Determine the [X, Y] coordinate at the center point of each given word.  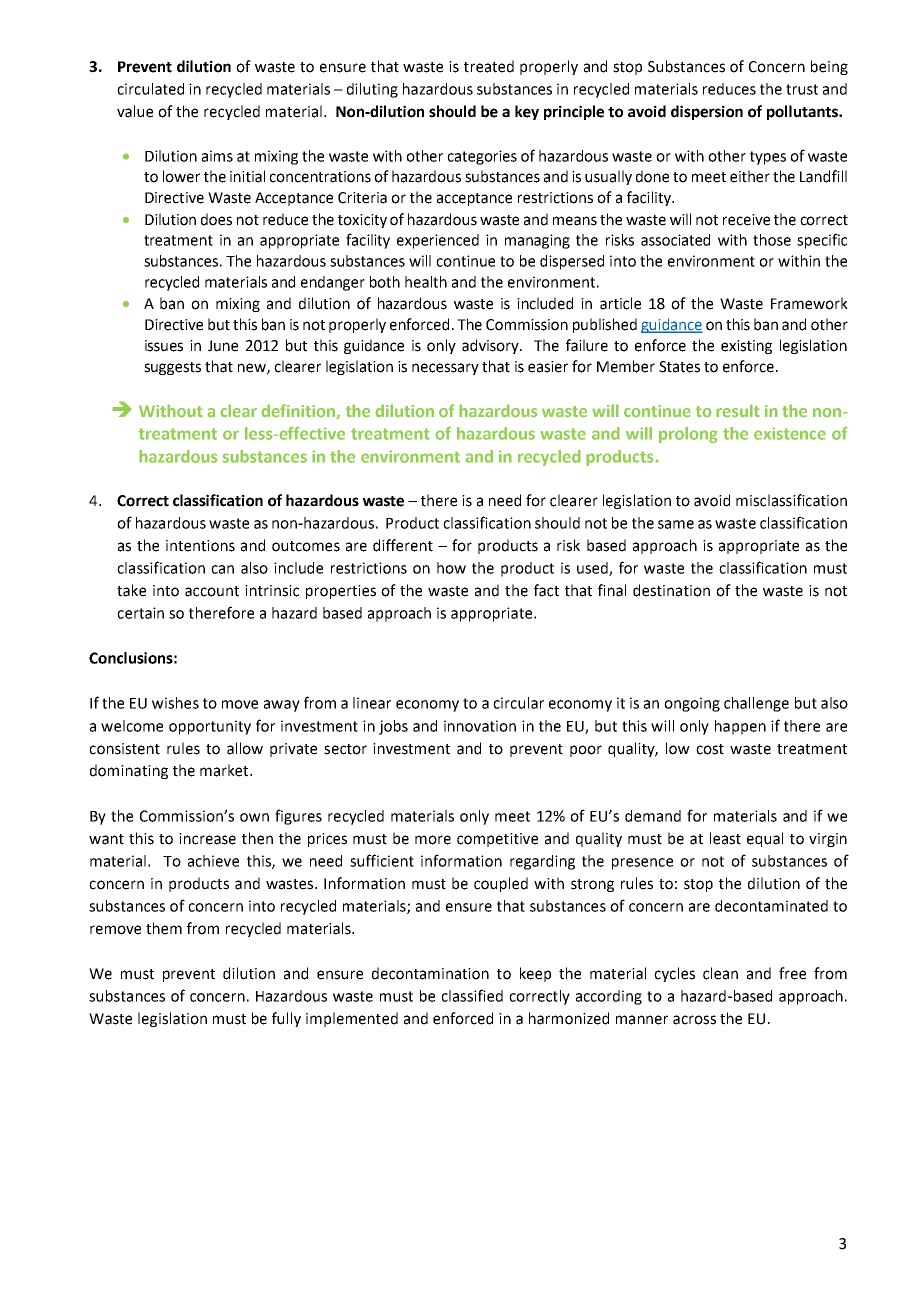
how [451, 568]
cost [710, 749]
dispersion [707, 112]
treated [489, 66]
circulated [150, 89]
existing [746, 347]
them [164, 928]
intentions [200, 546]
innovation [480, 726]
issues [164, 346]
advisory [491, 346]
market [225, 770]
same [676, 524]
